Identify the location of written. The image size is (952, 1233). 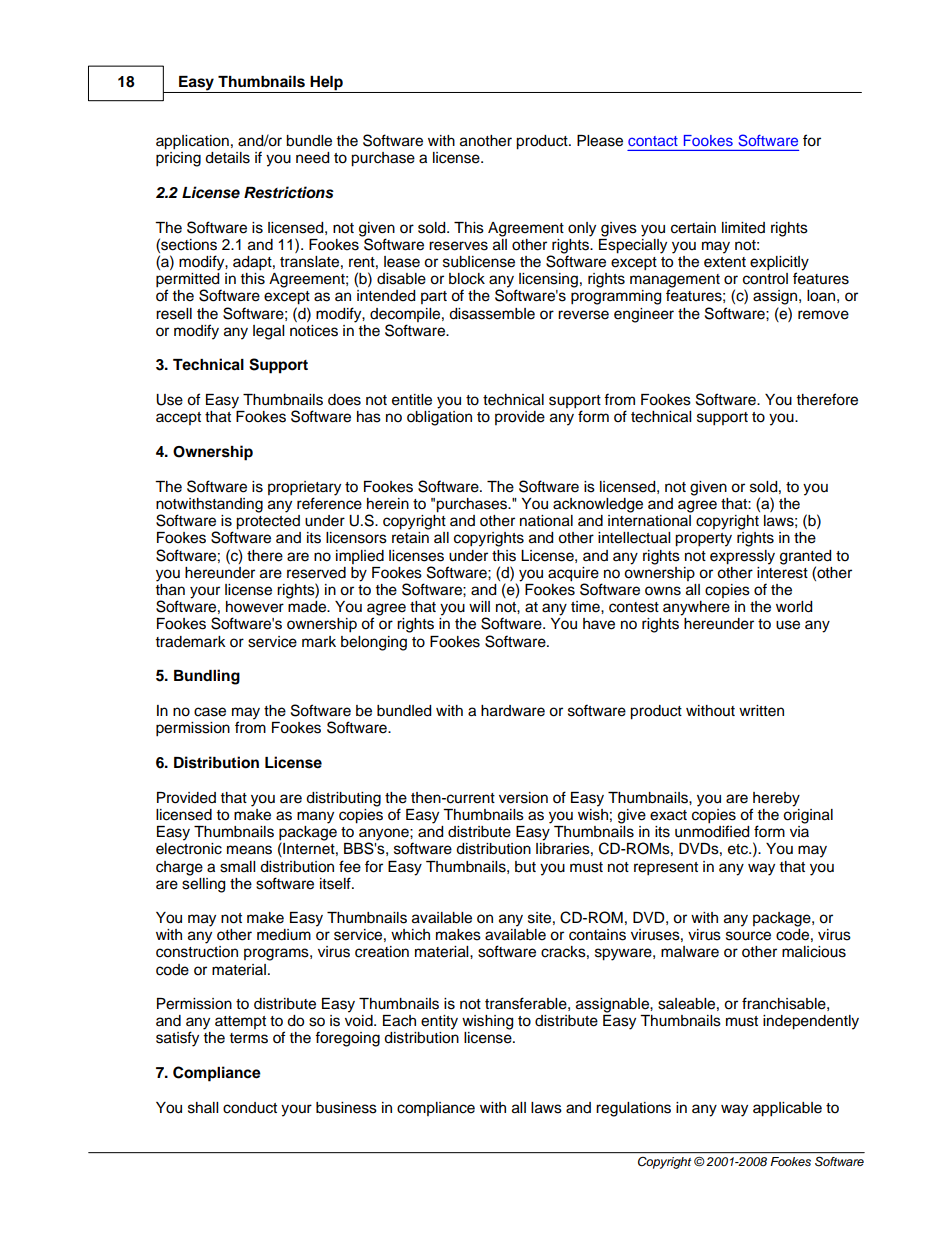
(761, 711).
